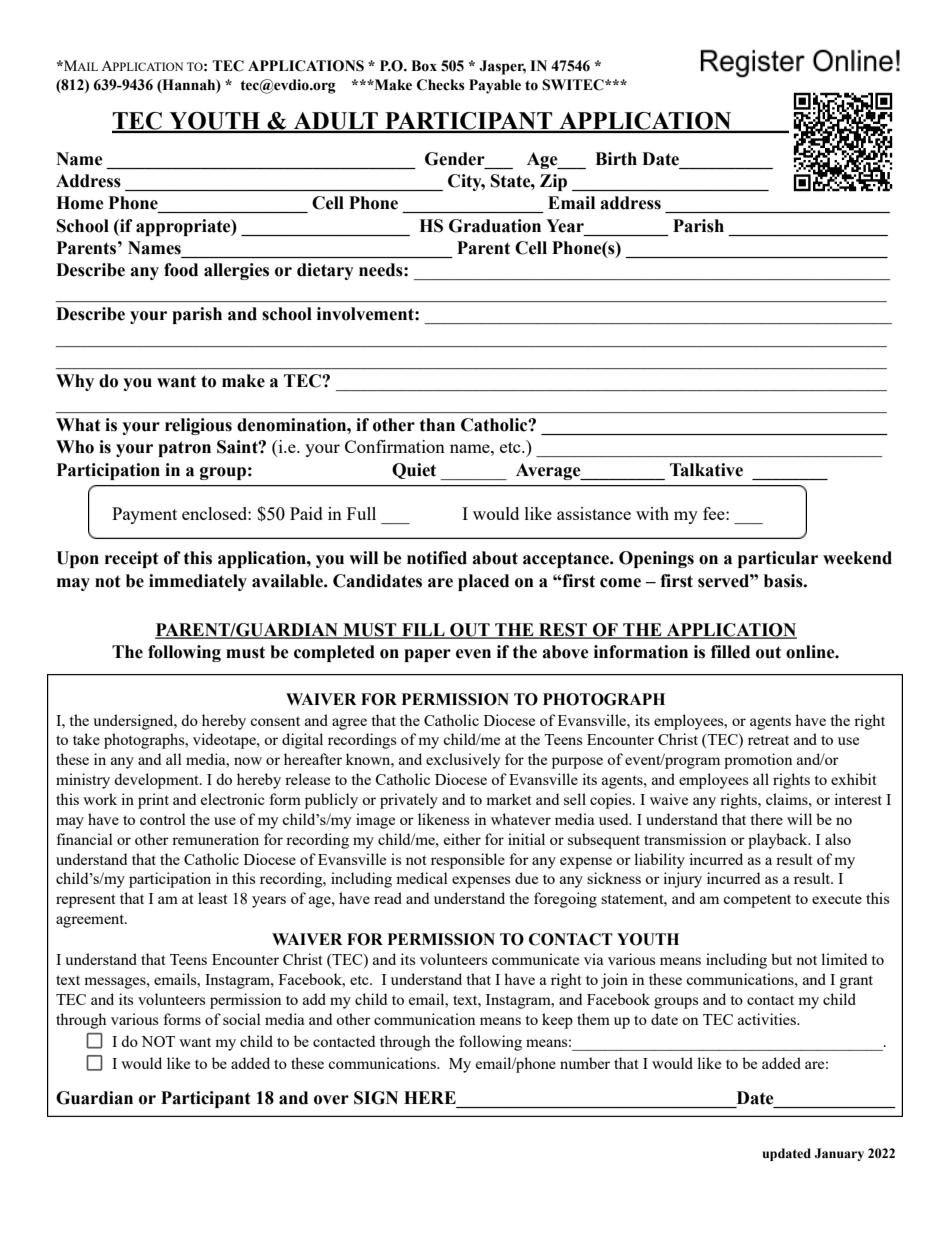 The height and width of the document is (1233, 952). Describe the element at coordinates (483, 582) in the document. I see `placed` at that location.
